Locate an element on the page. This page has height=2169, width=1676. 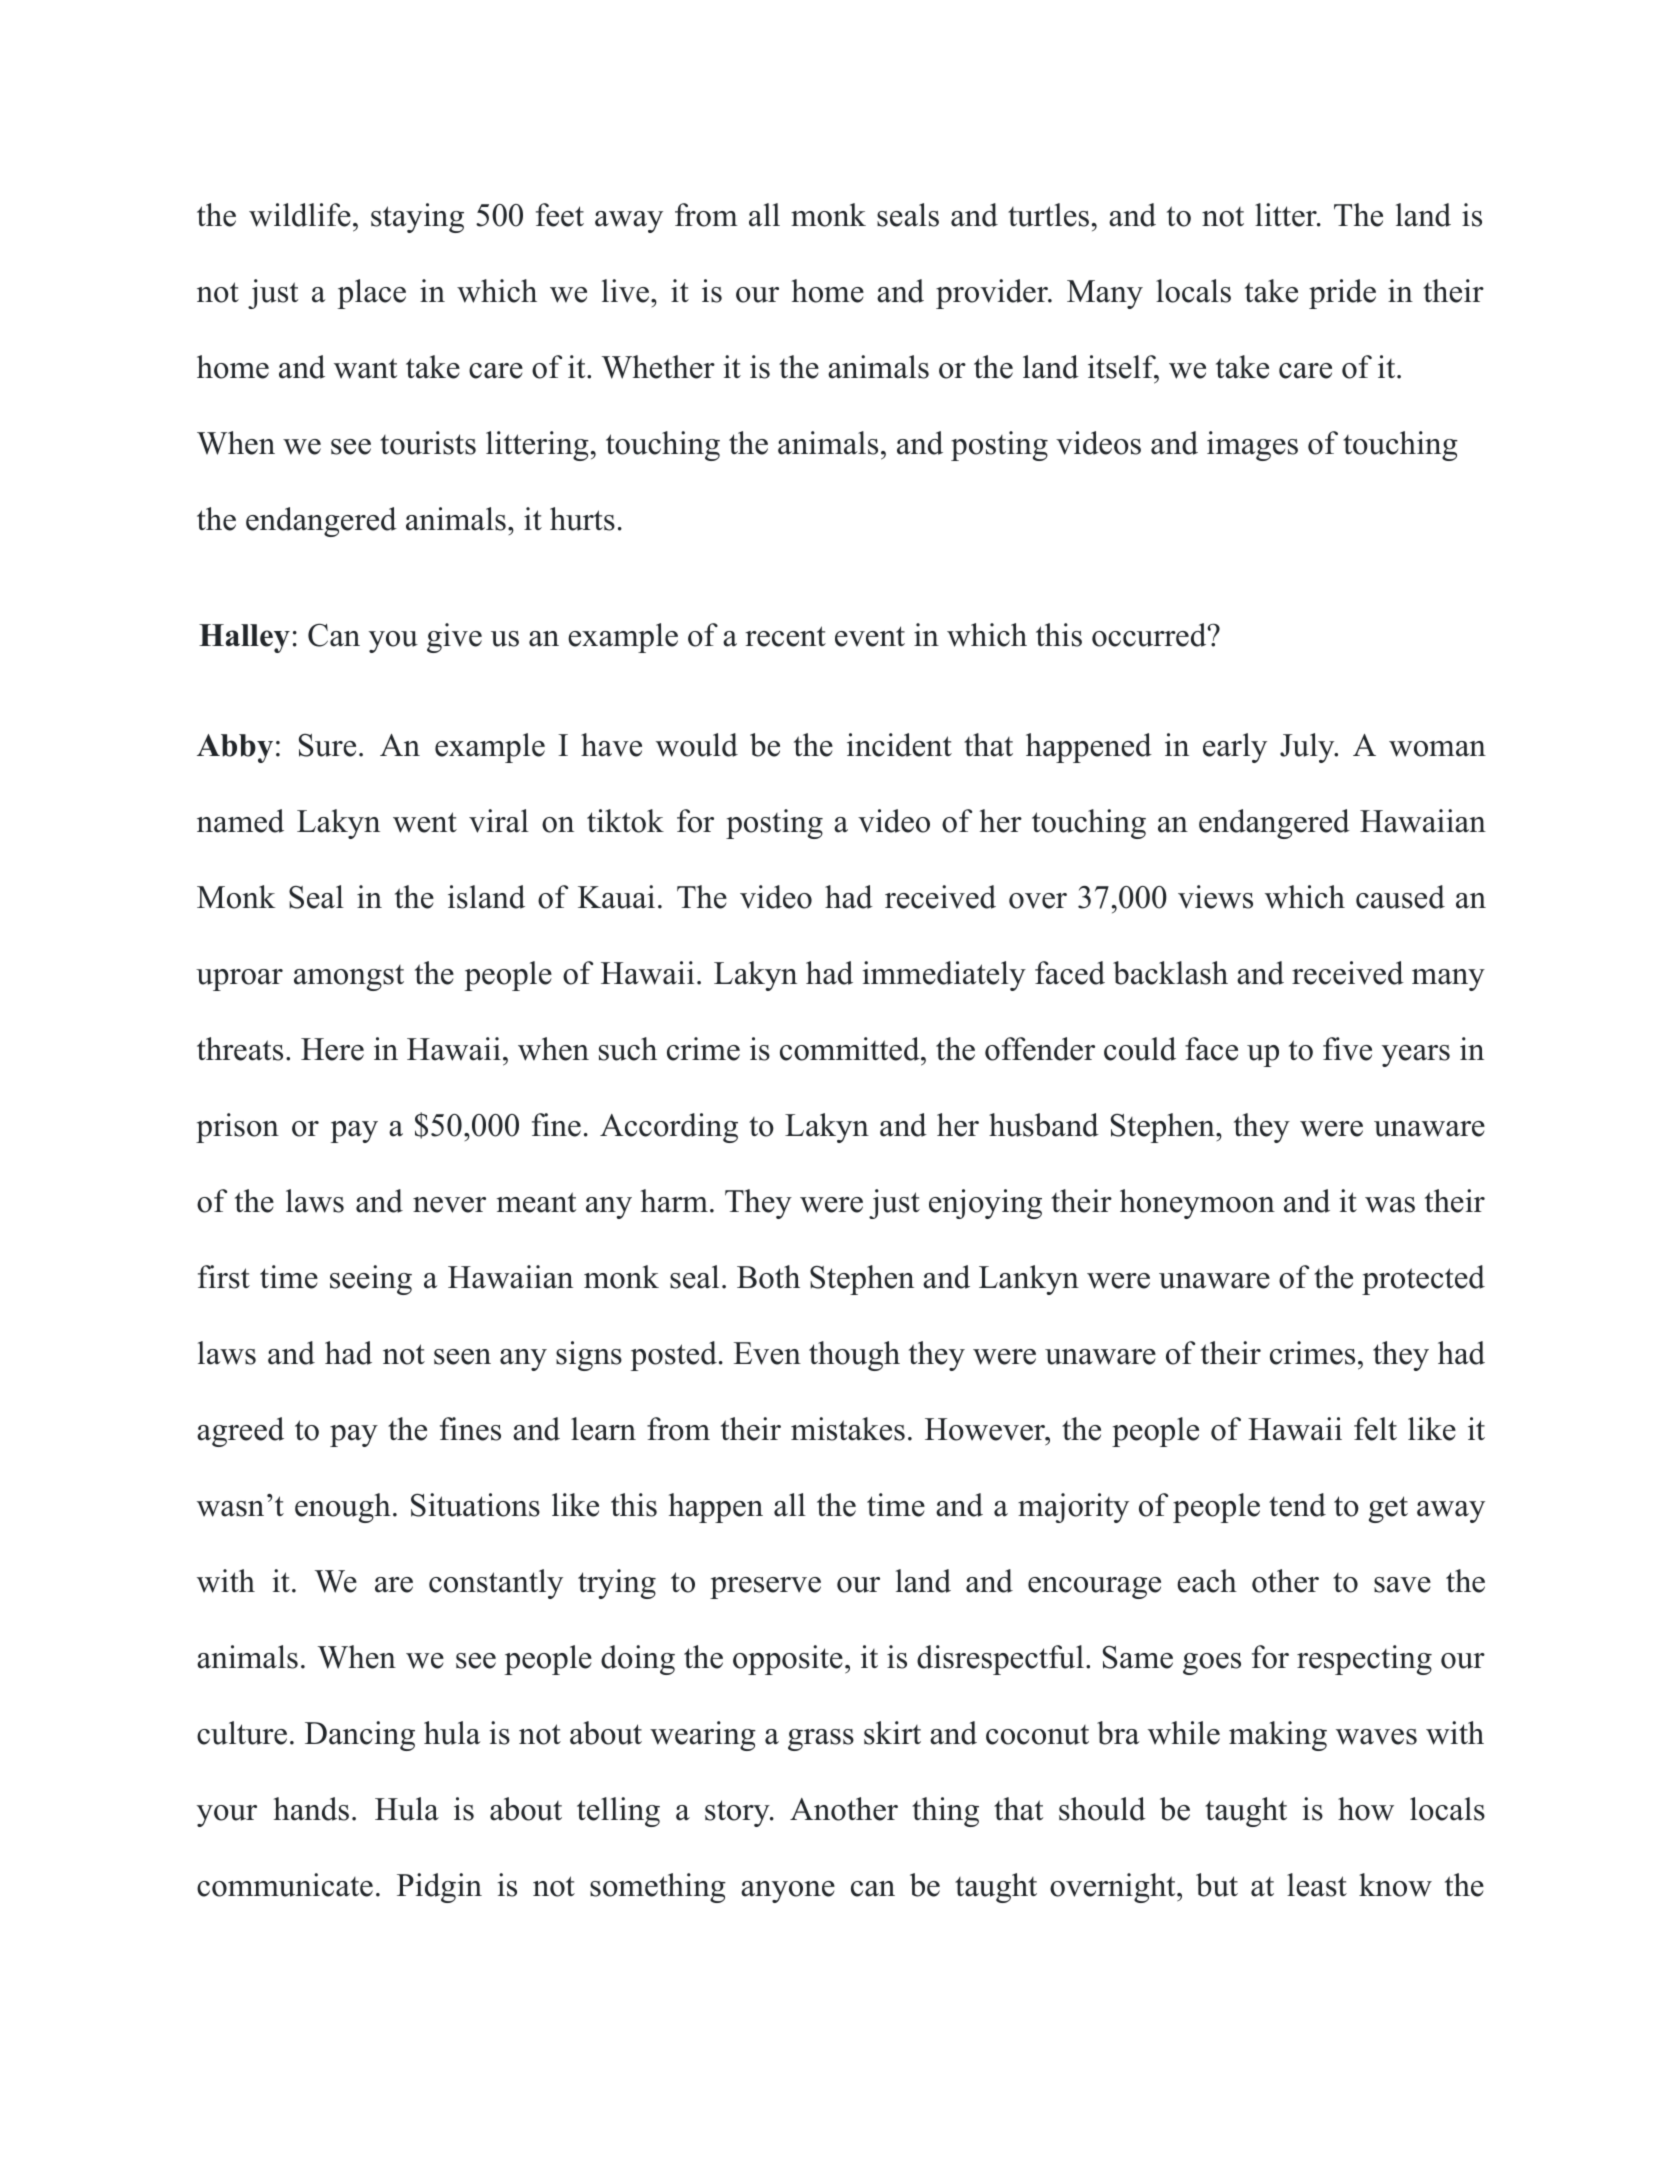
pride is located at coordinates (1342, 294).
